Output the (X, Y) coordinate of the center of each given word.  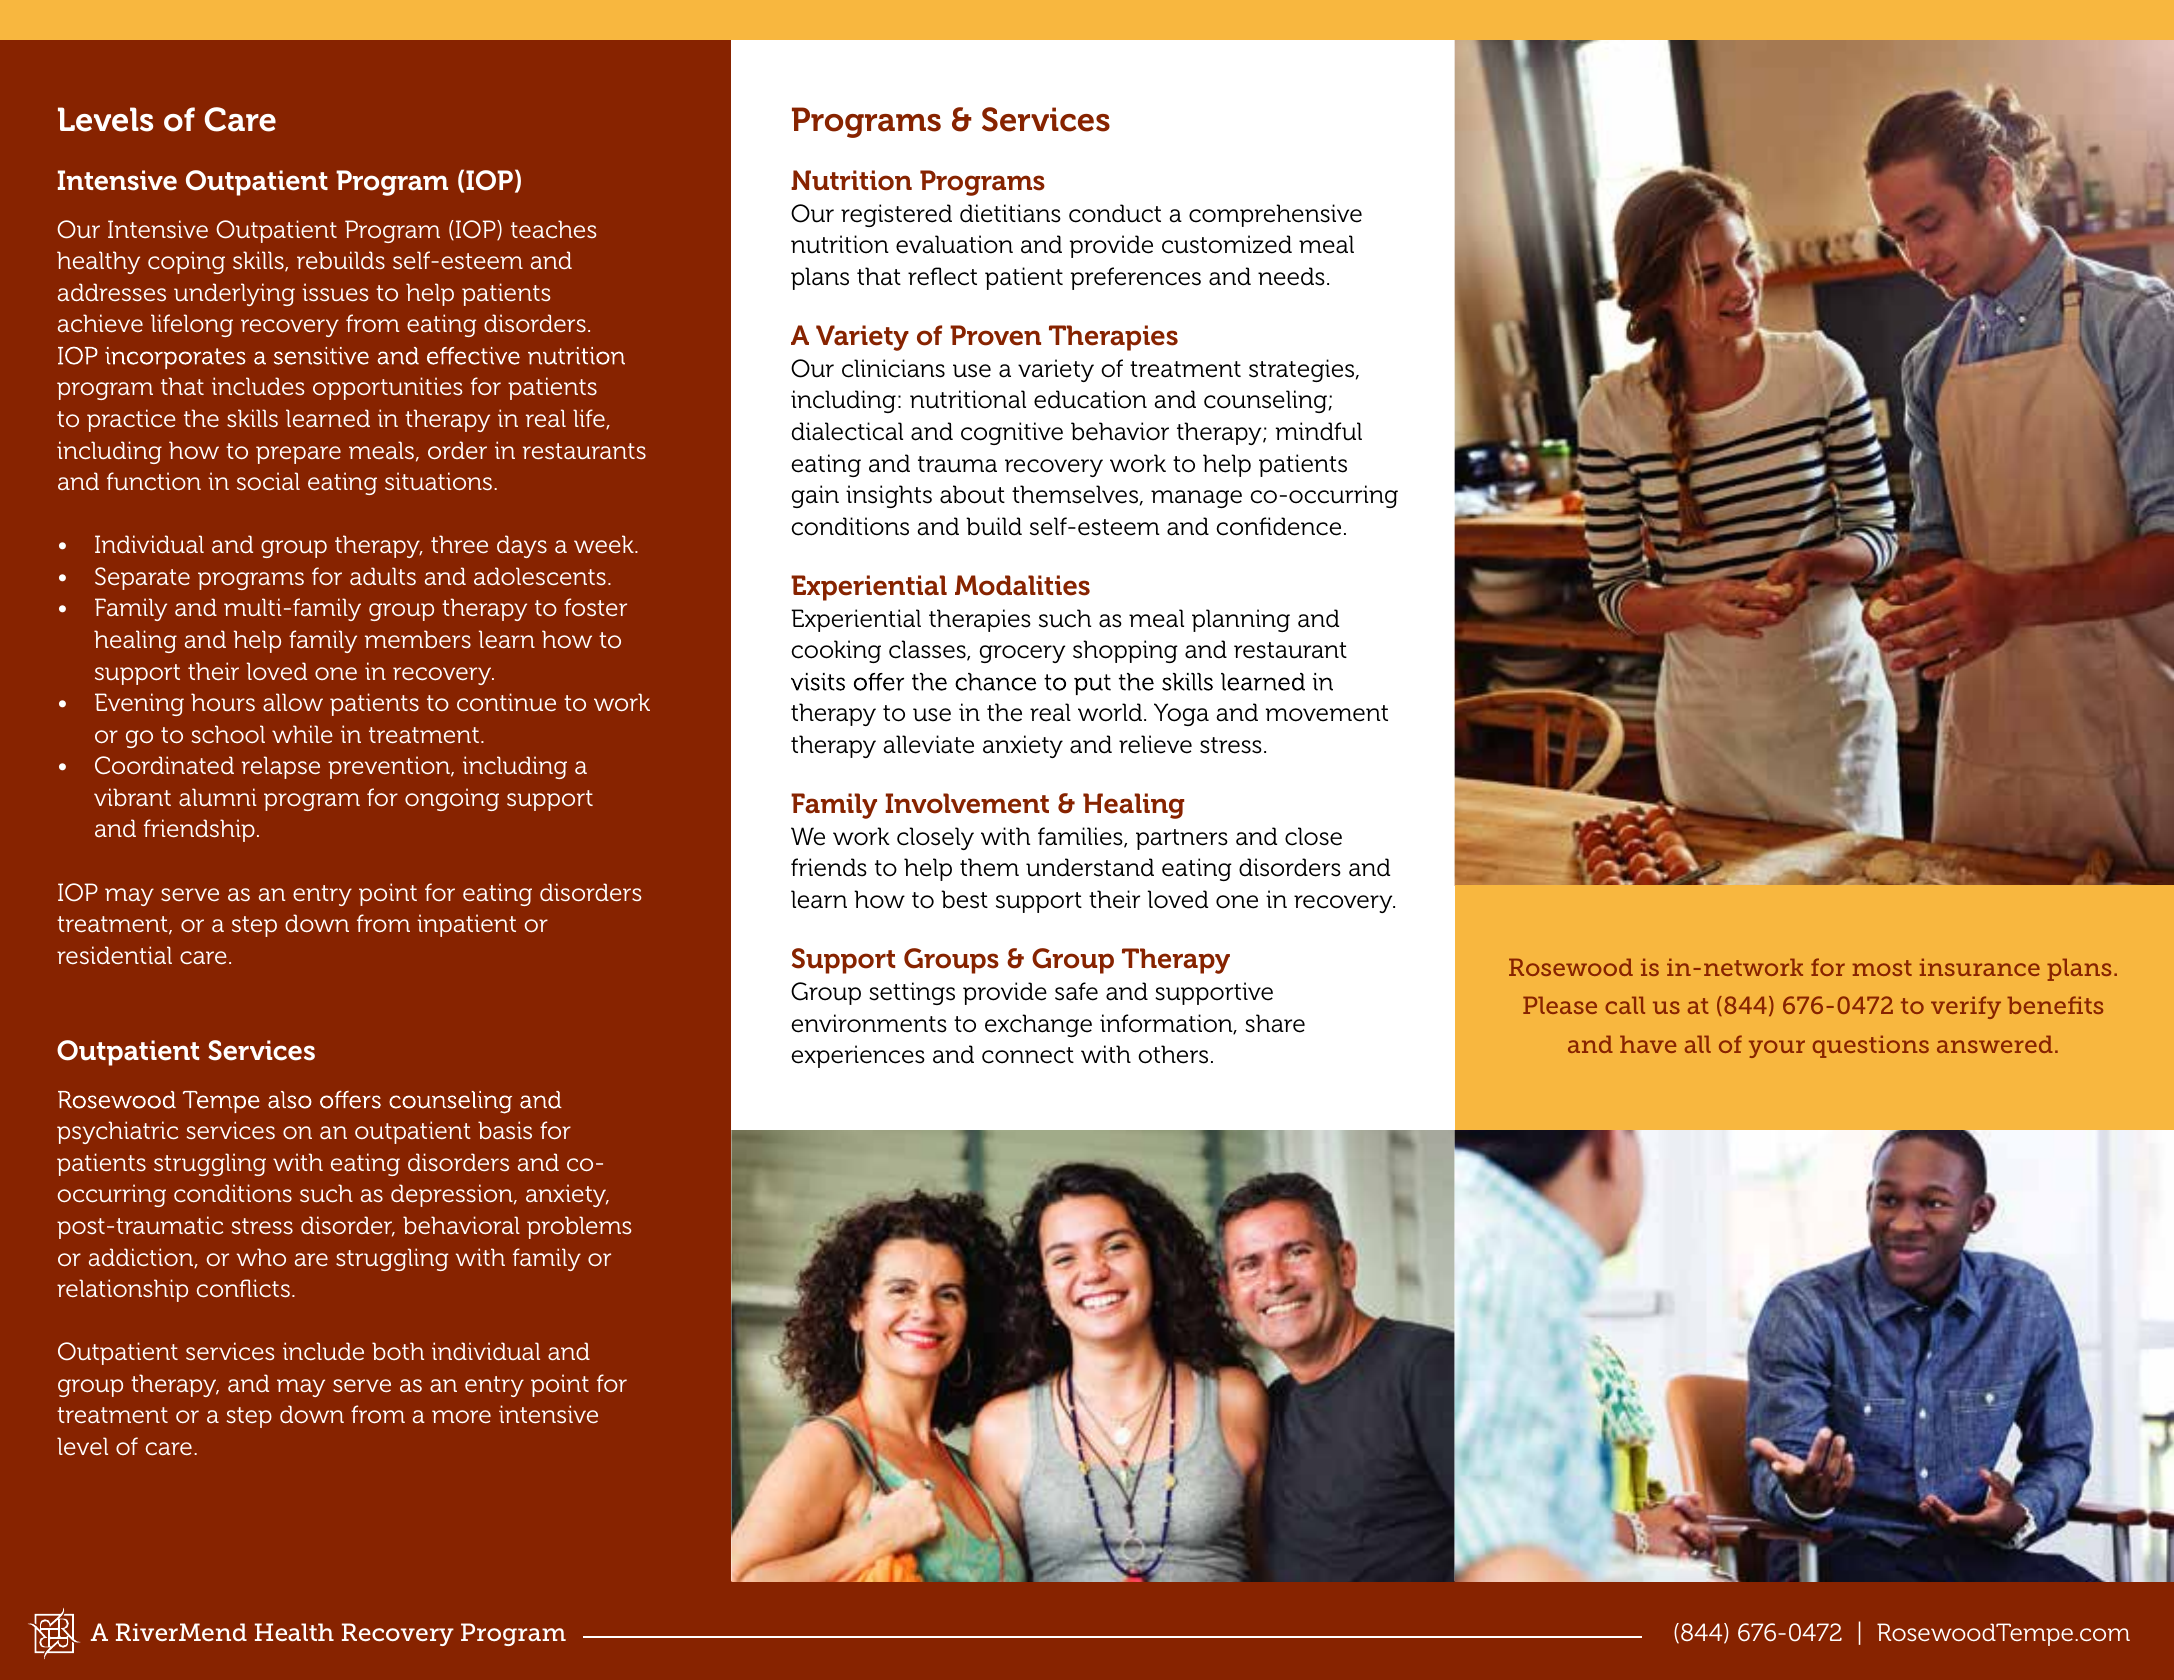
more (461, 1416)
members (418, 639)
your (1777, 1049)
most (1882, 968)
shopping (1125, 651)
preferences (1136, 278)
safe (1076, 991)
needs (1291, 276)
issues (335, 292)
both (398, 1351)
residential (114, 955)
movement (1327, 713)
